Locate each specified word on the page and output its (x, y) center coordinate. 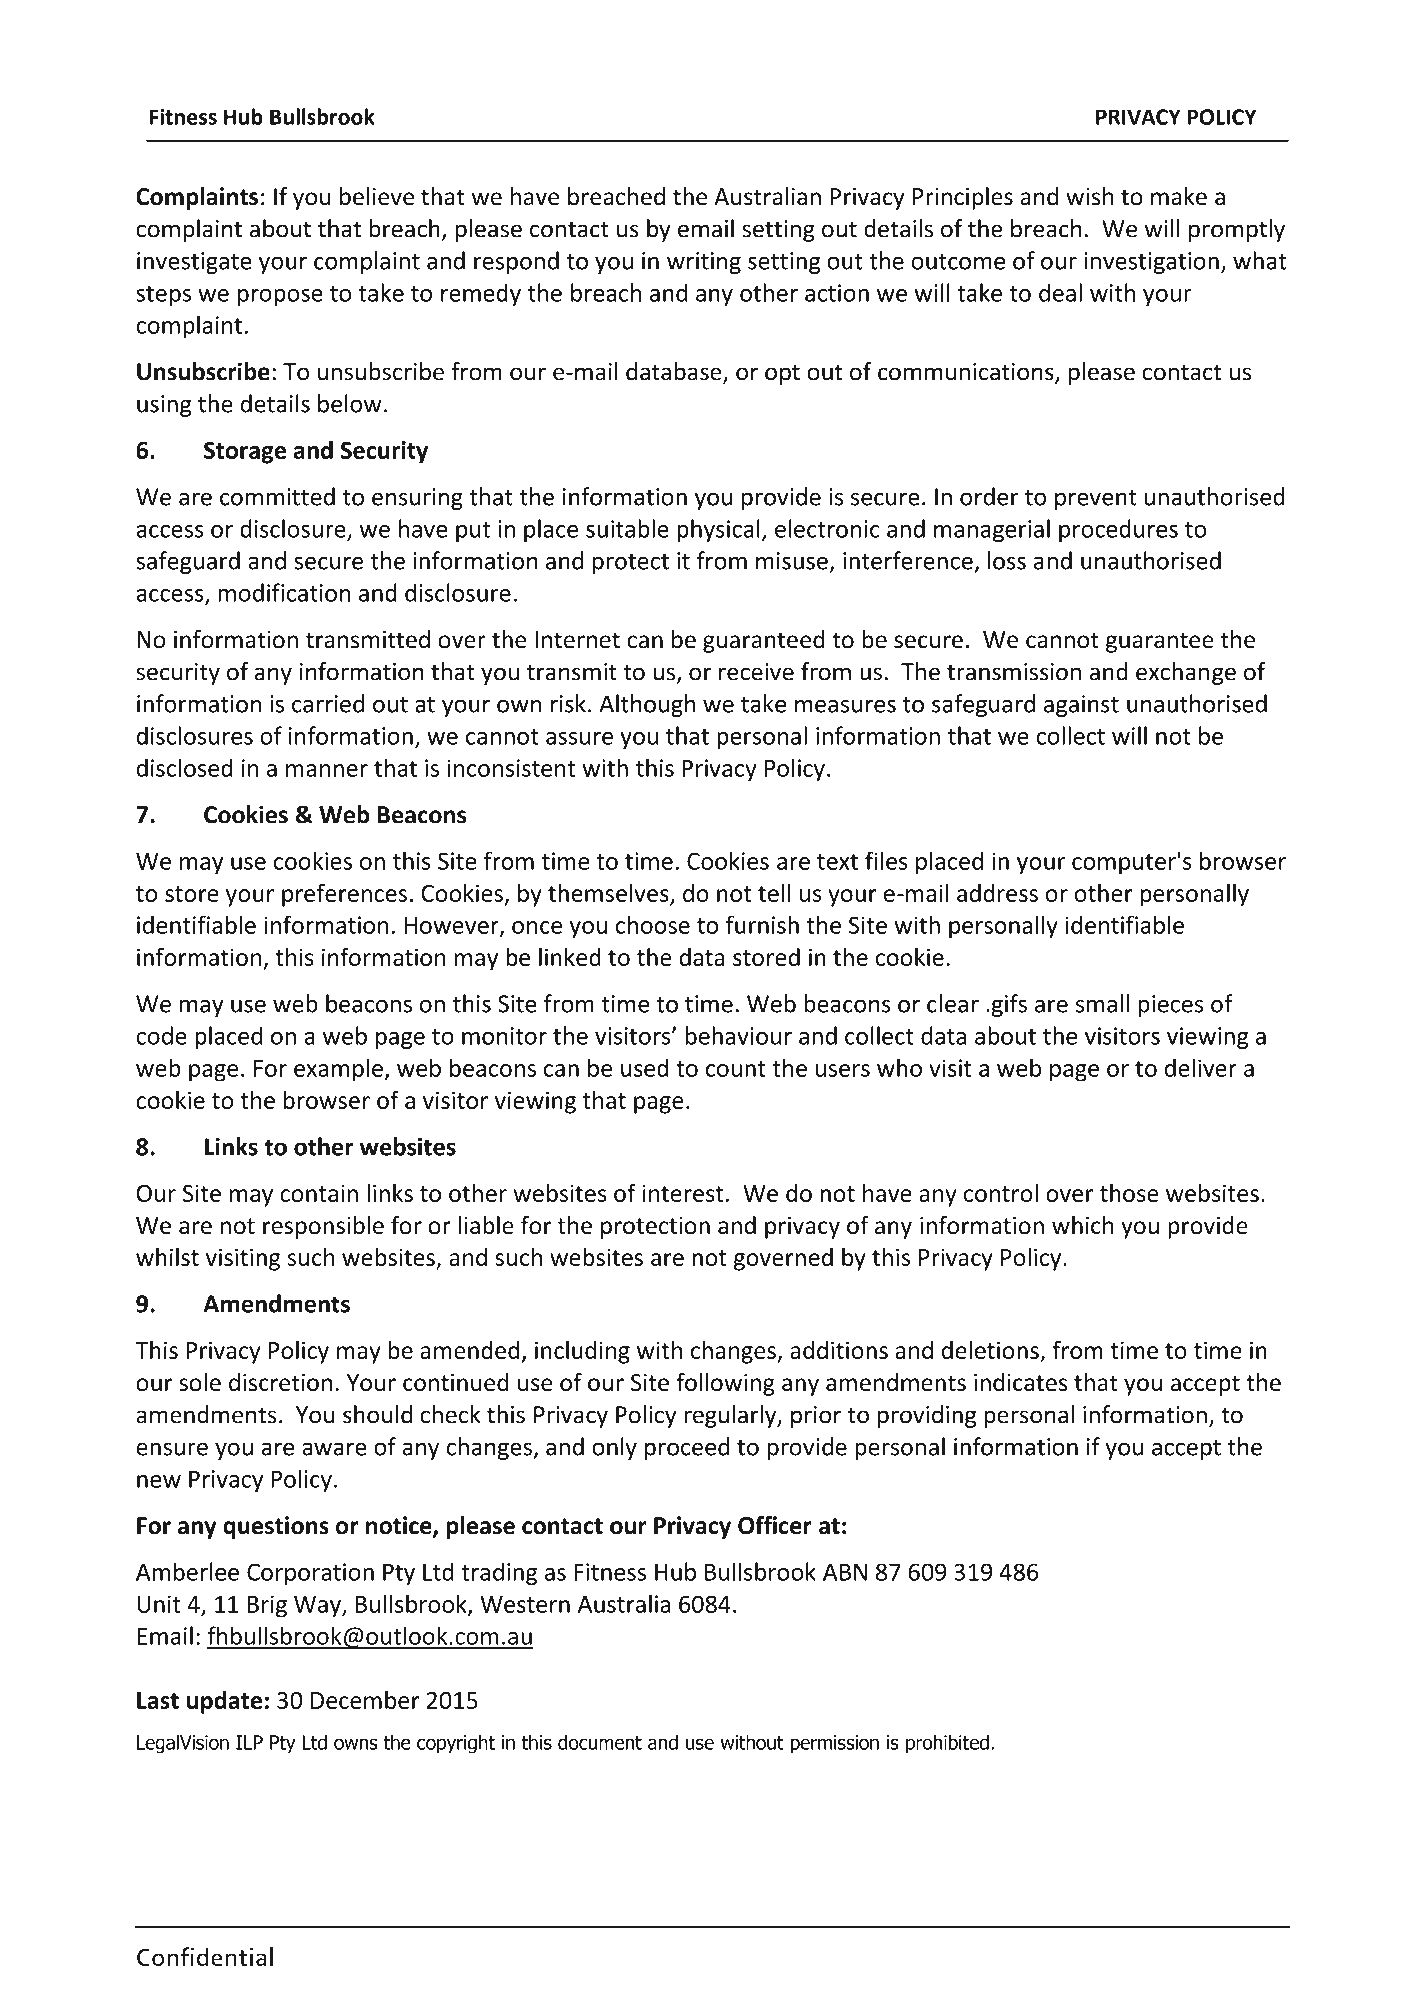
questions (276, 1527)
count (736, 1069)
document (600, 1742)
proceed (687, 1448)
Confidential (205, 1957)
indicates (1020, 1382)
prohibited (947, 1744)
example (338, 1070)
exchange (1186, 673)
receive (756, 672)
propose (280, 297)
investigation (1151, 263)
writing (704, 263)
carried (328, 703)
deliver (1201, 1067)
